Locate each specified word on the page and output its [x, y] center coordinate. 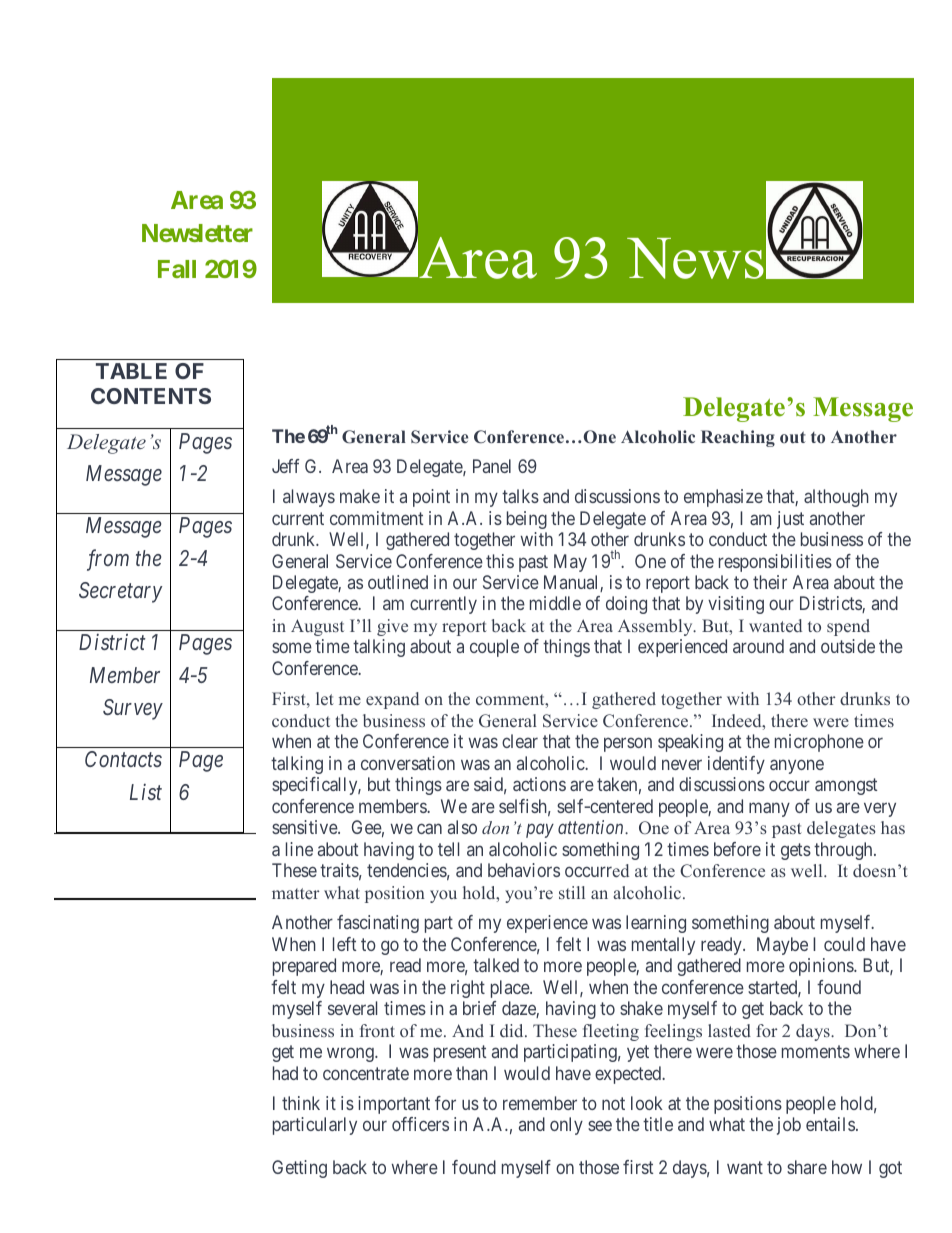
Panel [492, 466]
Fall [177, 269]
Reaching [738, 438]
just [790, 520]
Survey [133, 709]
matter [296, 893]
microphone [819, 743]
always [309, 498]
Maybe [782, 946]
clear [520, 741]
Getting [299, 1169]
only [566, 1126]
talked [496, 965]
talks [520, 496]
